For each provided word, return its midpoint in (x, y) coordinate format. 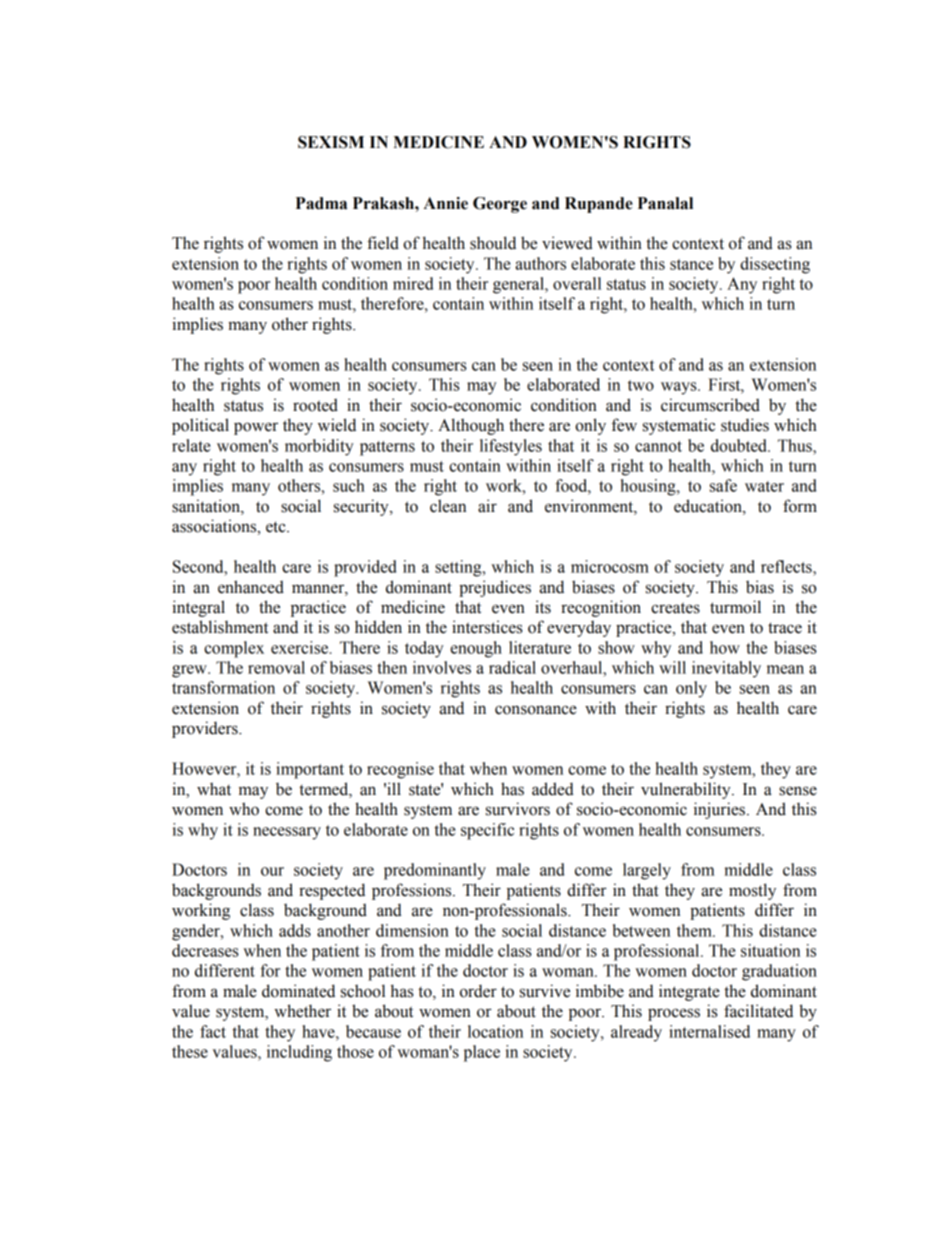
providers (206, 729)
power (256, 428)
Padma (321, 203)
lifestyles (511, 447)
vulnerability (687, 790)
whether (302, 1011)
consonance (536, 710)
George (500, 205)
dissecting (775, 265)
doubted (740, 445)
